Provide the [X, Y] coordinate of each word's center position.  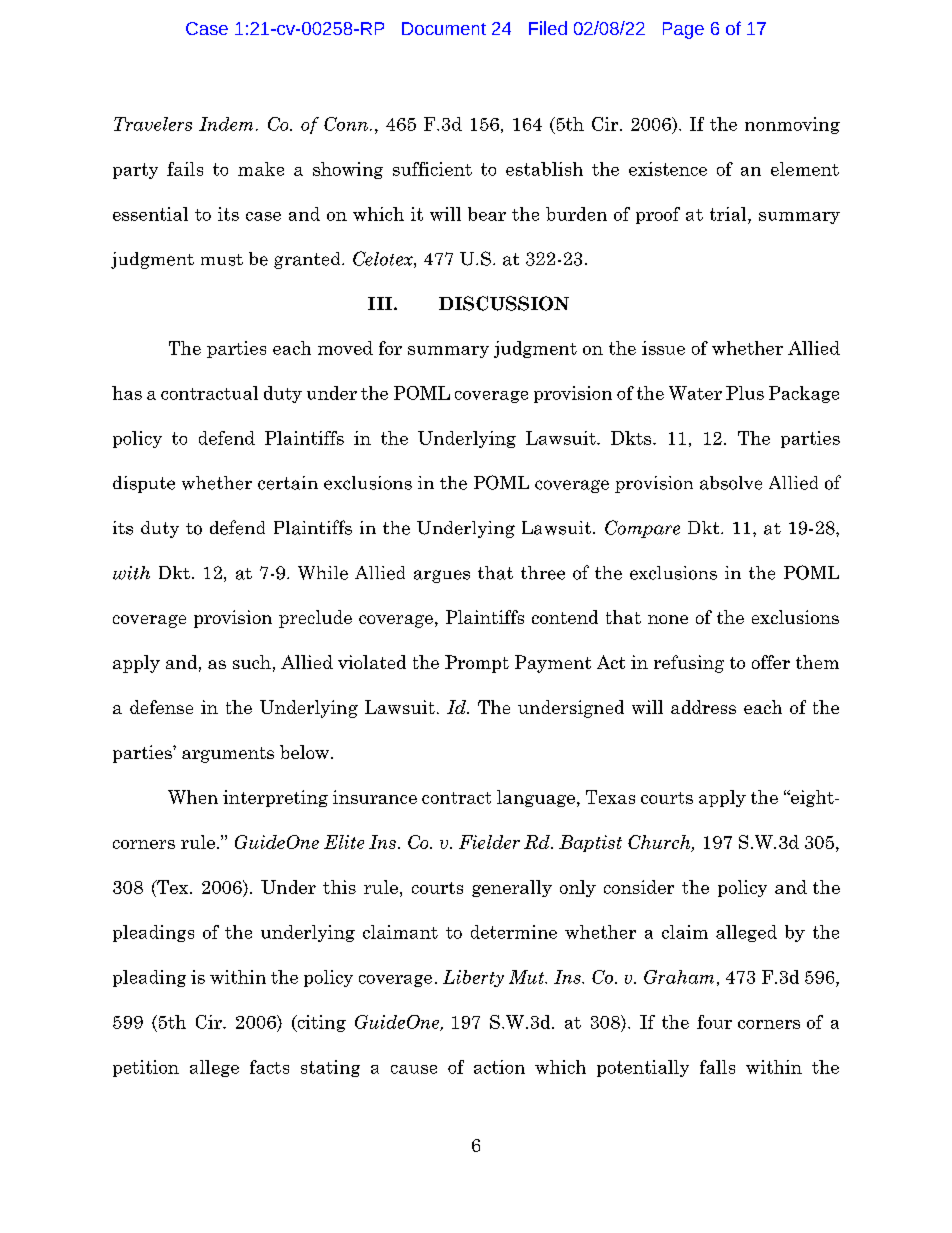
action [499, 1067]
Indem [226, 124]
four [714, 1022]
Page [683, 30]
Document [444, 28]
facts [269, 1067]
